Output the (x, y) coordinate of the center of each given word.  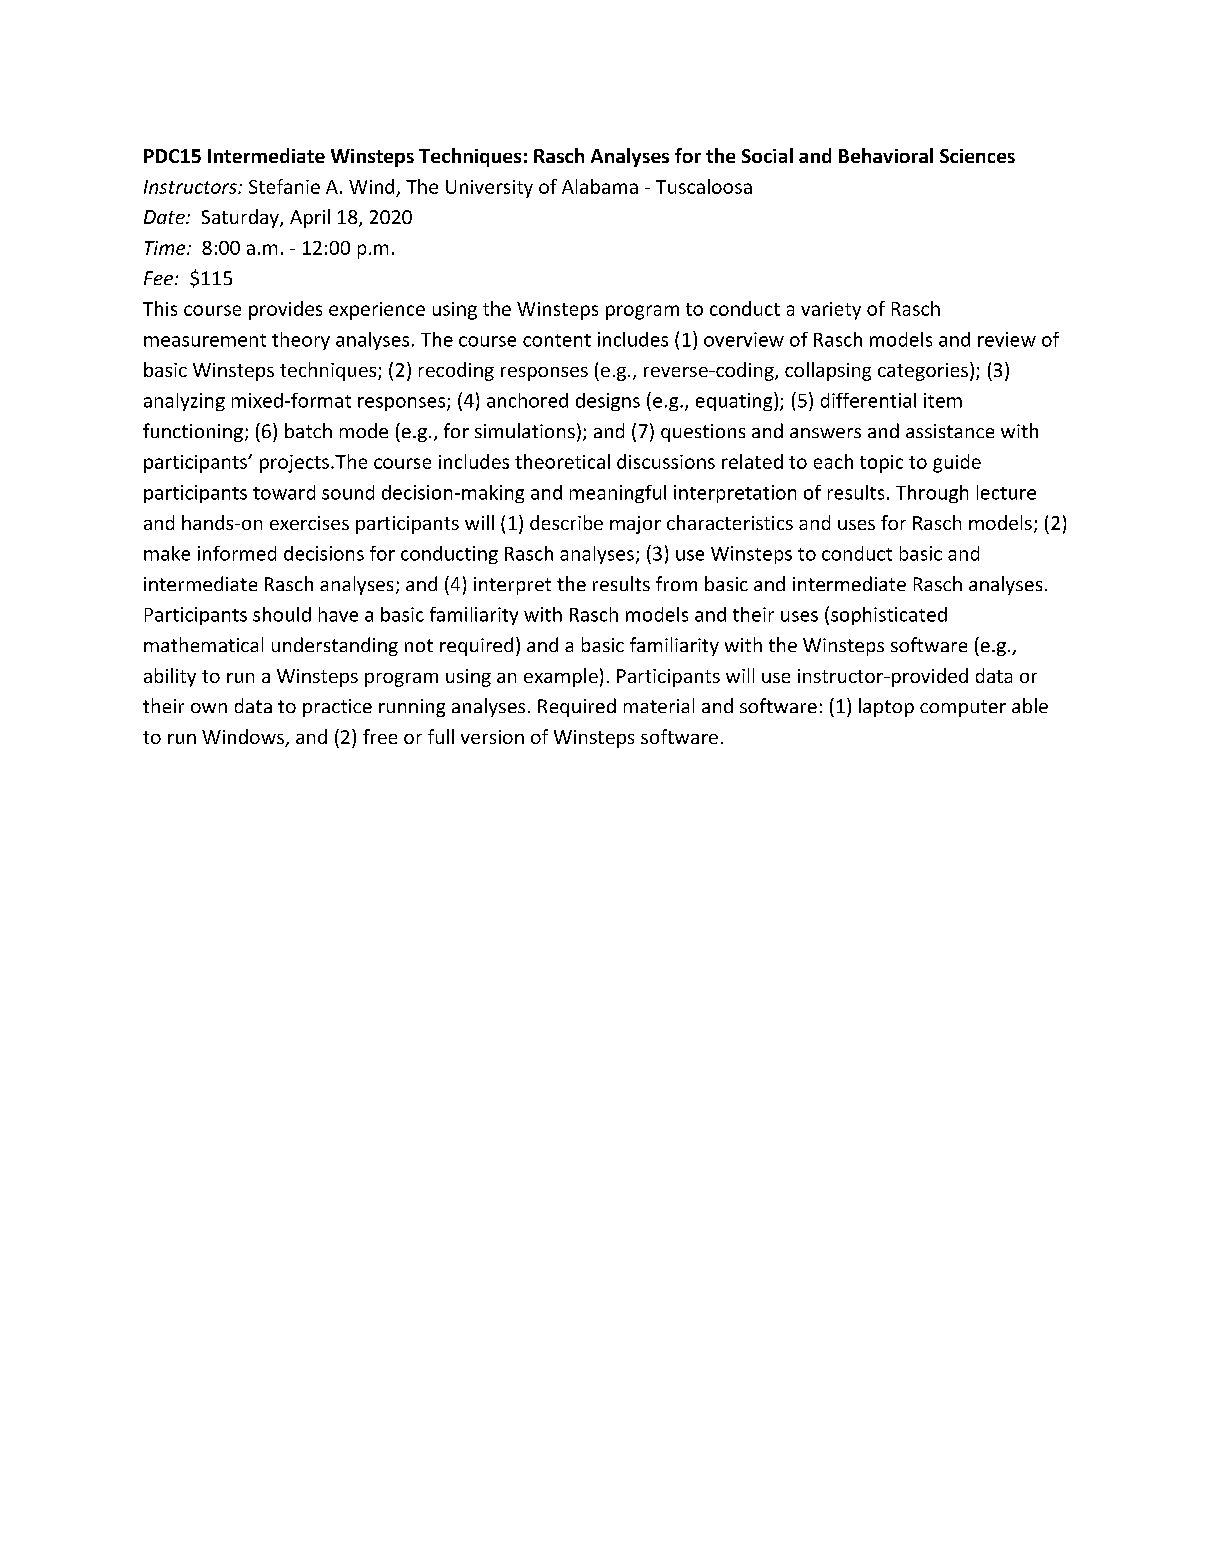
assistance (950, 431)
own (209, 708)
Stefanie (284, 186)
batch (308, 430)
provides (285, 310)
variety (831, 311)
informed (237, 553)
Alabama (600, 186)
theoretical (562, 461)
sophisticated (889, 616)
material (659, 705)
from (676, 583)
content (557, 340)
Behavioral (886, 155)
